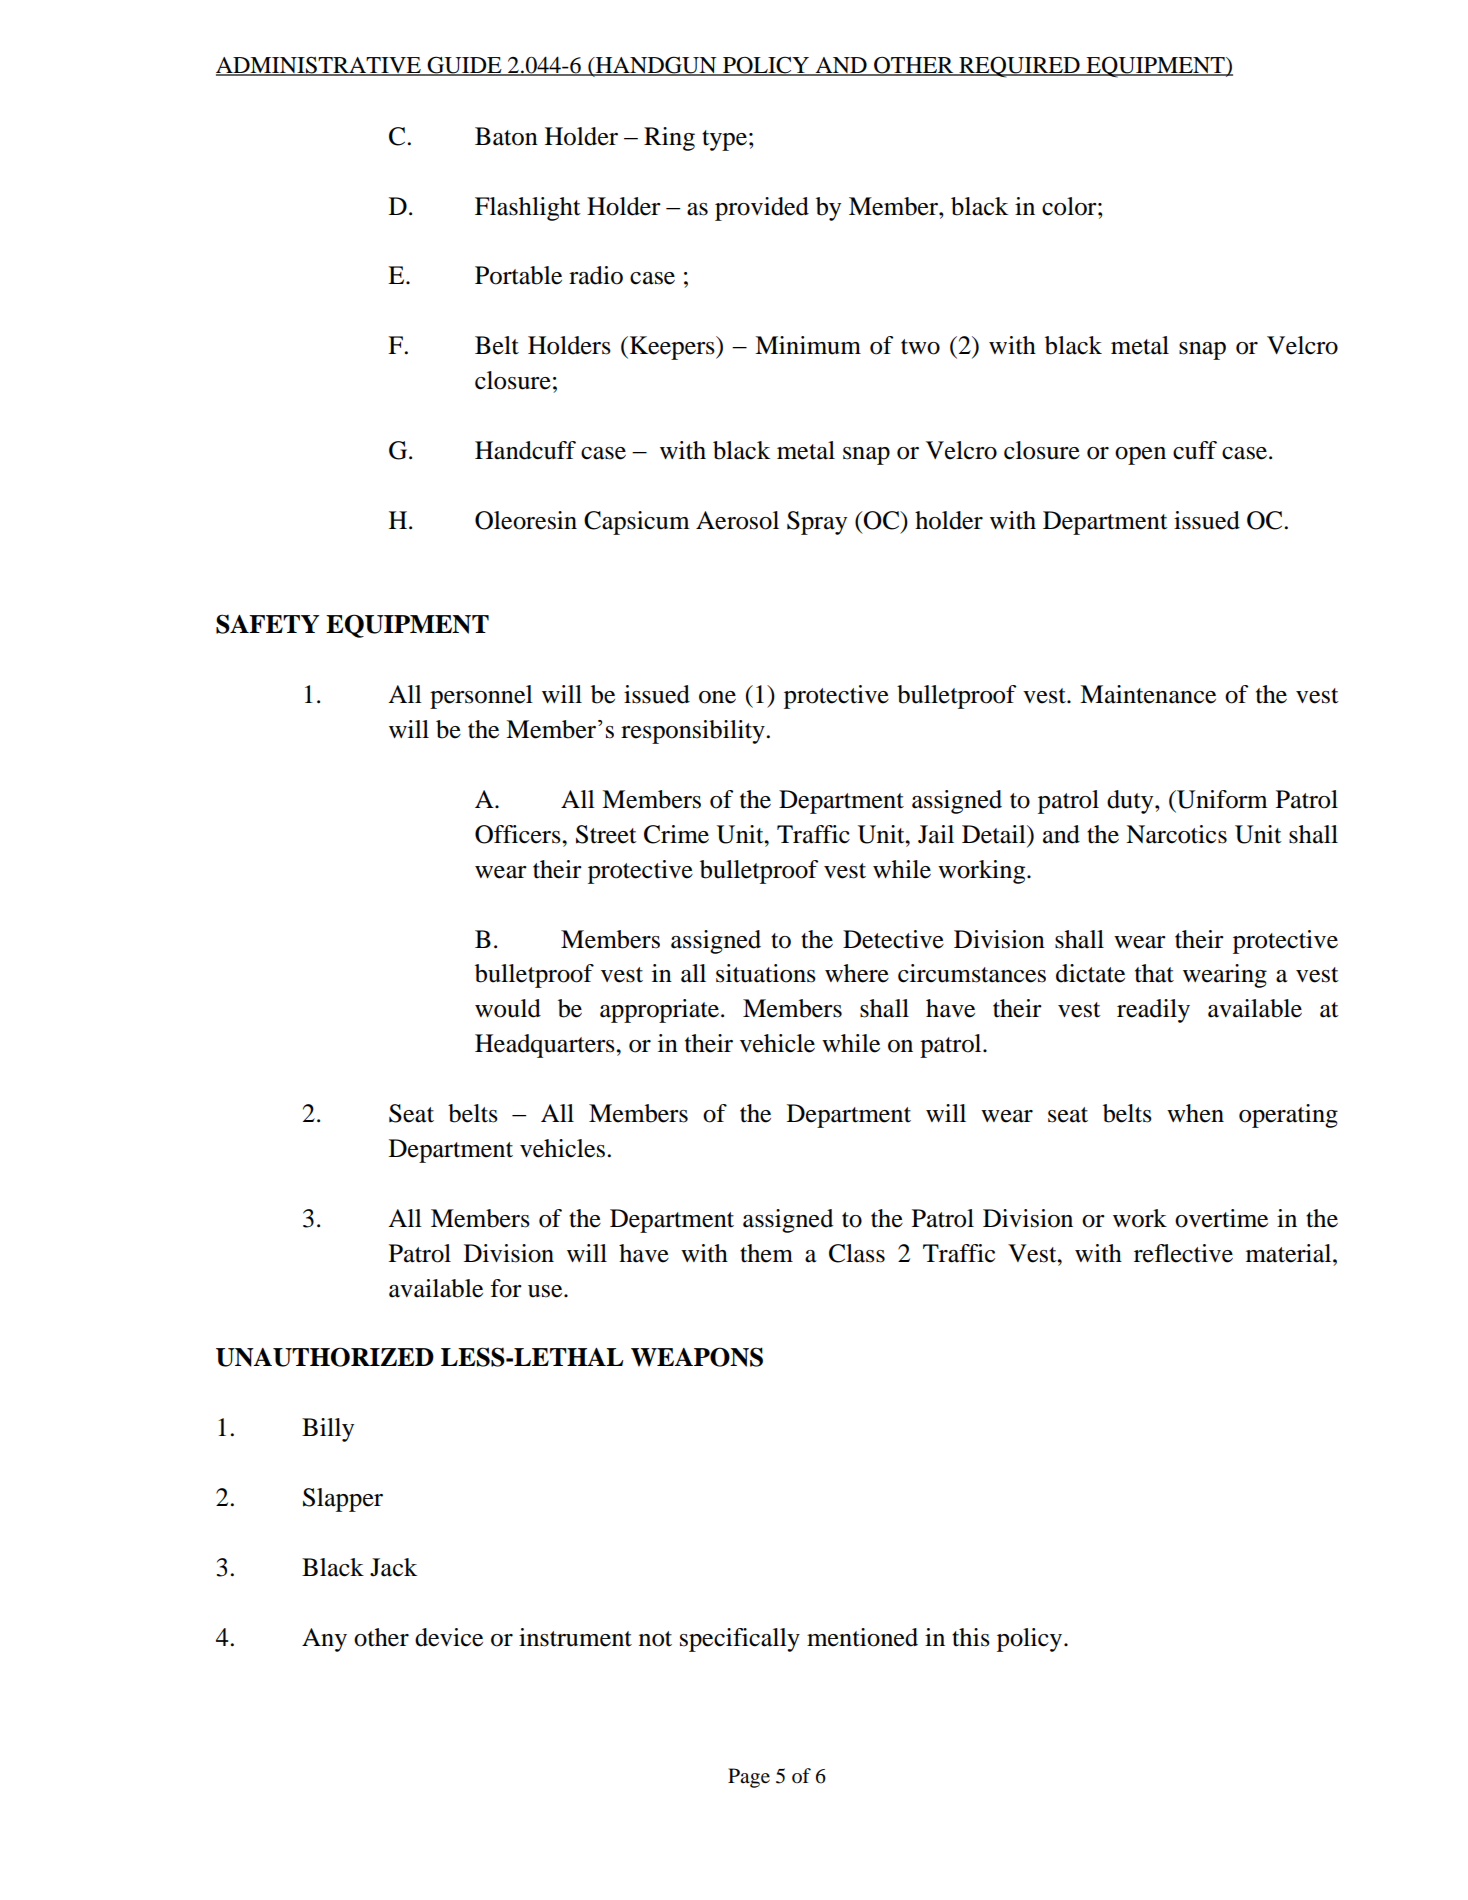  I want to click on ADMINISTRATIVE, so click(319, 66).
